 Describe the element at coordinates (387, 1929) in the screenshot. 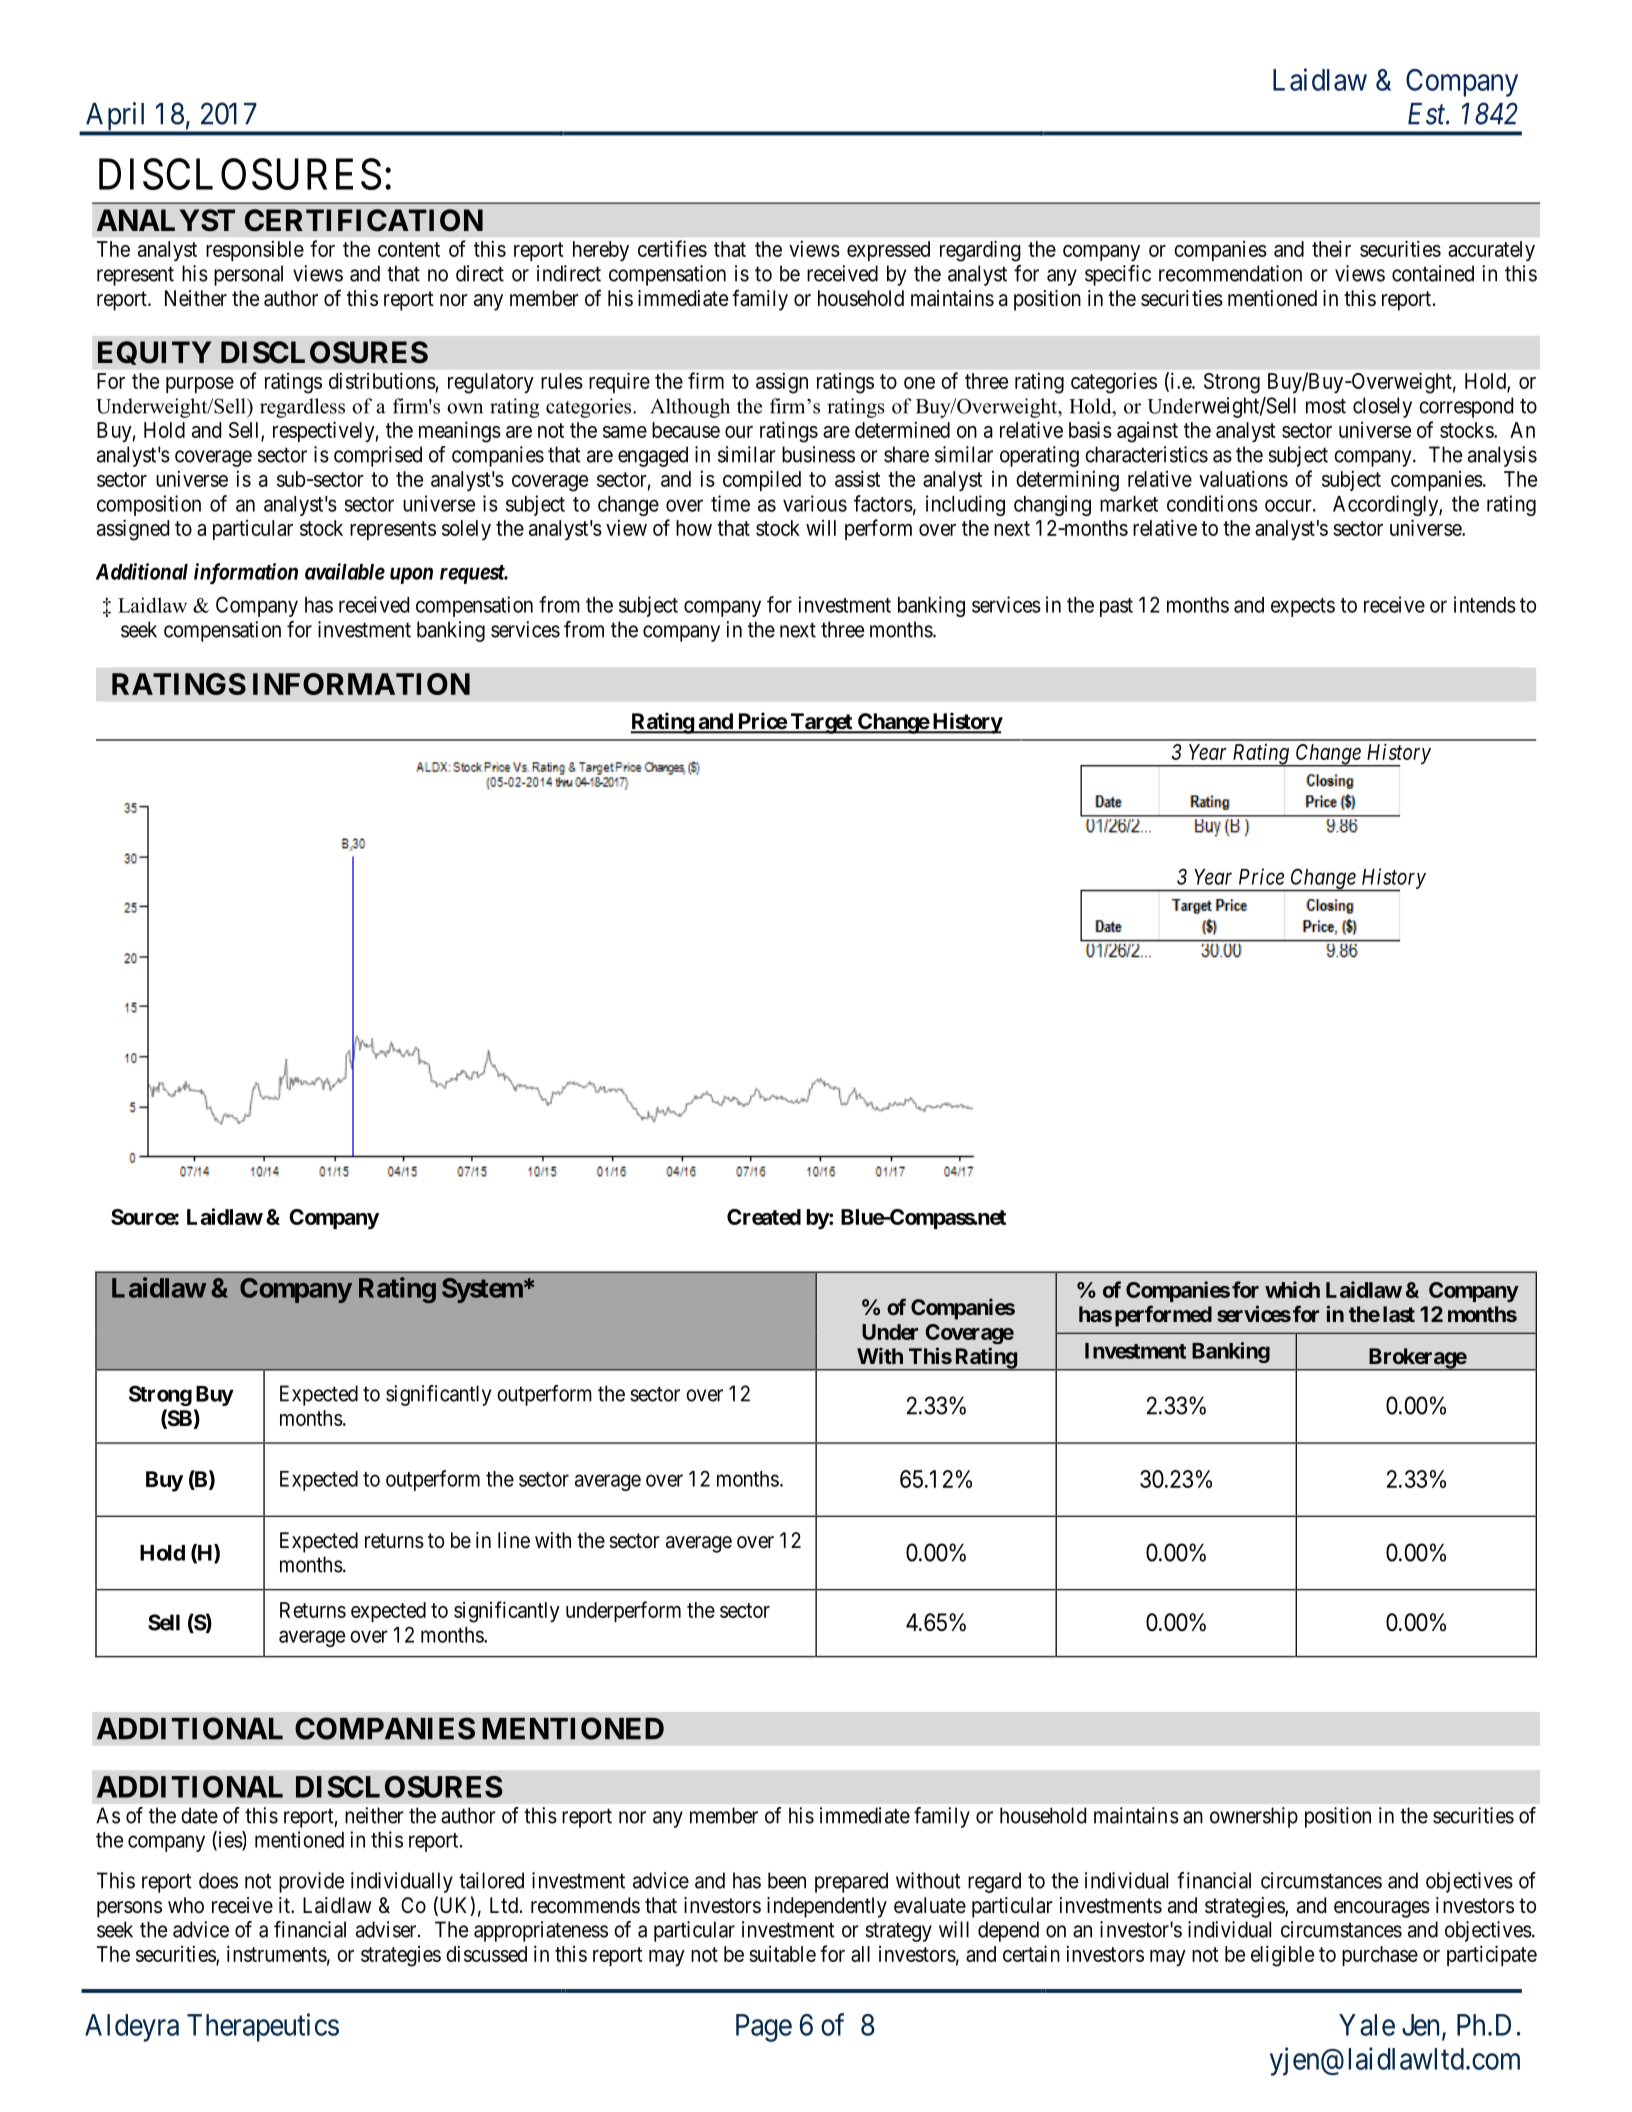

I see `adviser` at that location.
